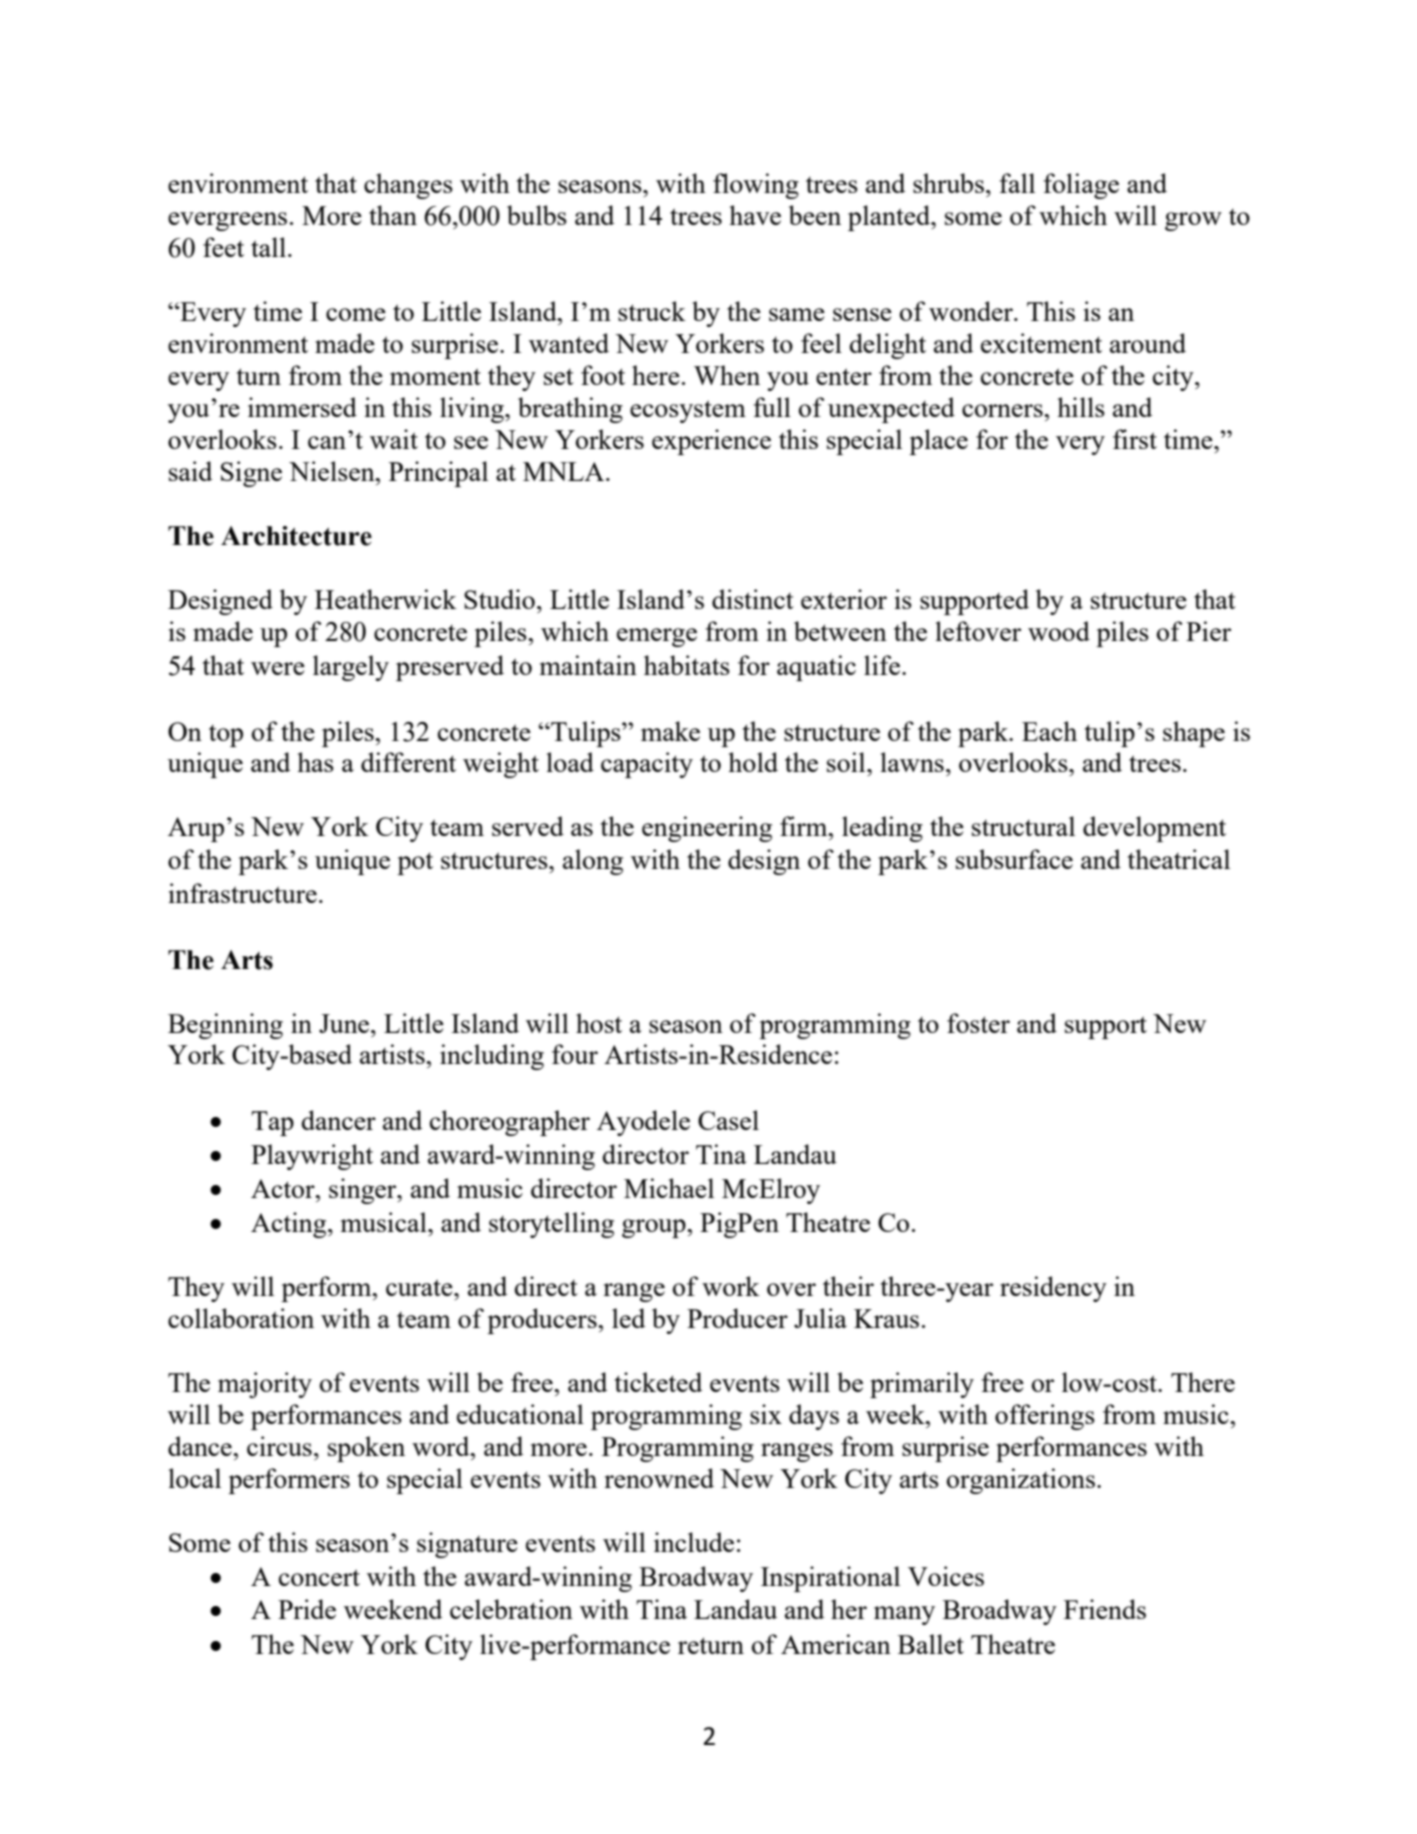 The height and width of the screenshot is (1834, 1417). I want to click on Playwright, so click(312, 1157).
